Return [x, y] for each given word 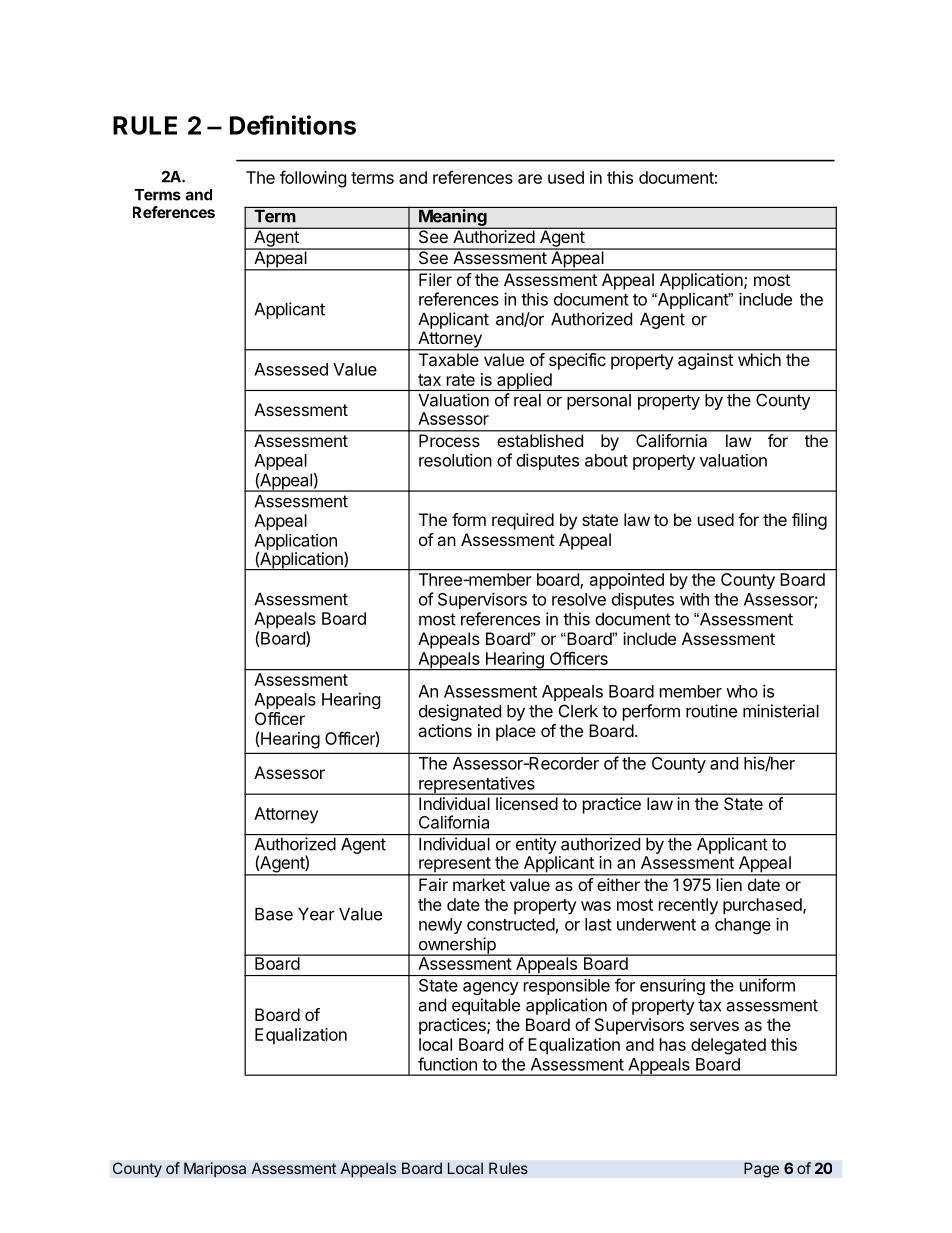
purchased [763, 906]
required [523, 521]
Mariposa [215, 1170]
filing [809, 521]
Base [274, 914]
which [759, 359]
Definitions [293, 125]
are [530, 179]
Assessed [291, 369]
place [516, 732]
